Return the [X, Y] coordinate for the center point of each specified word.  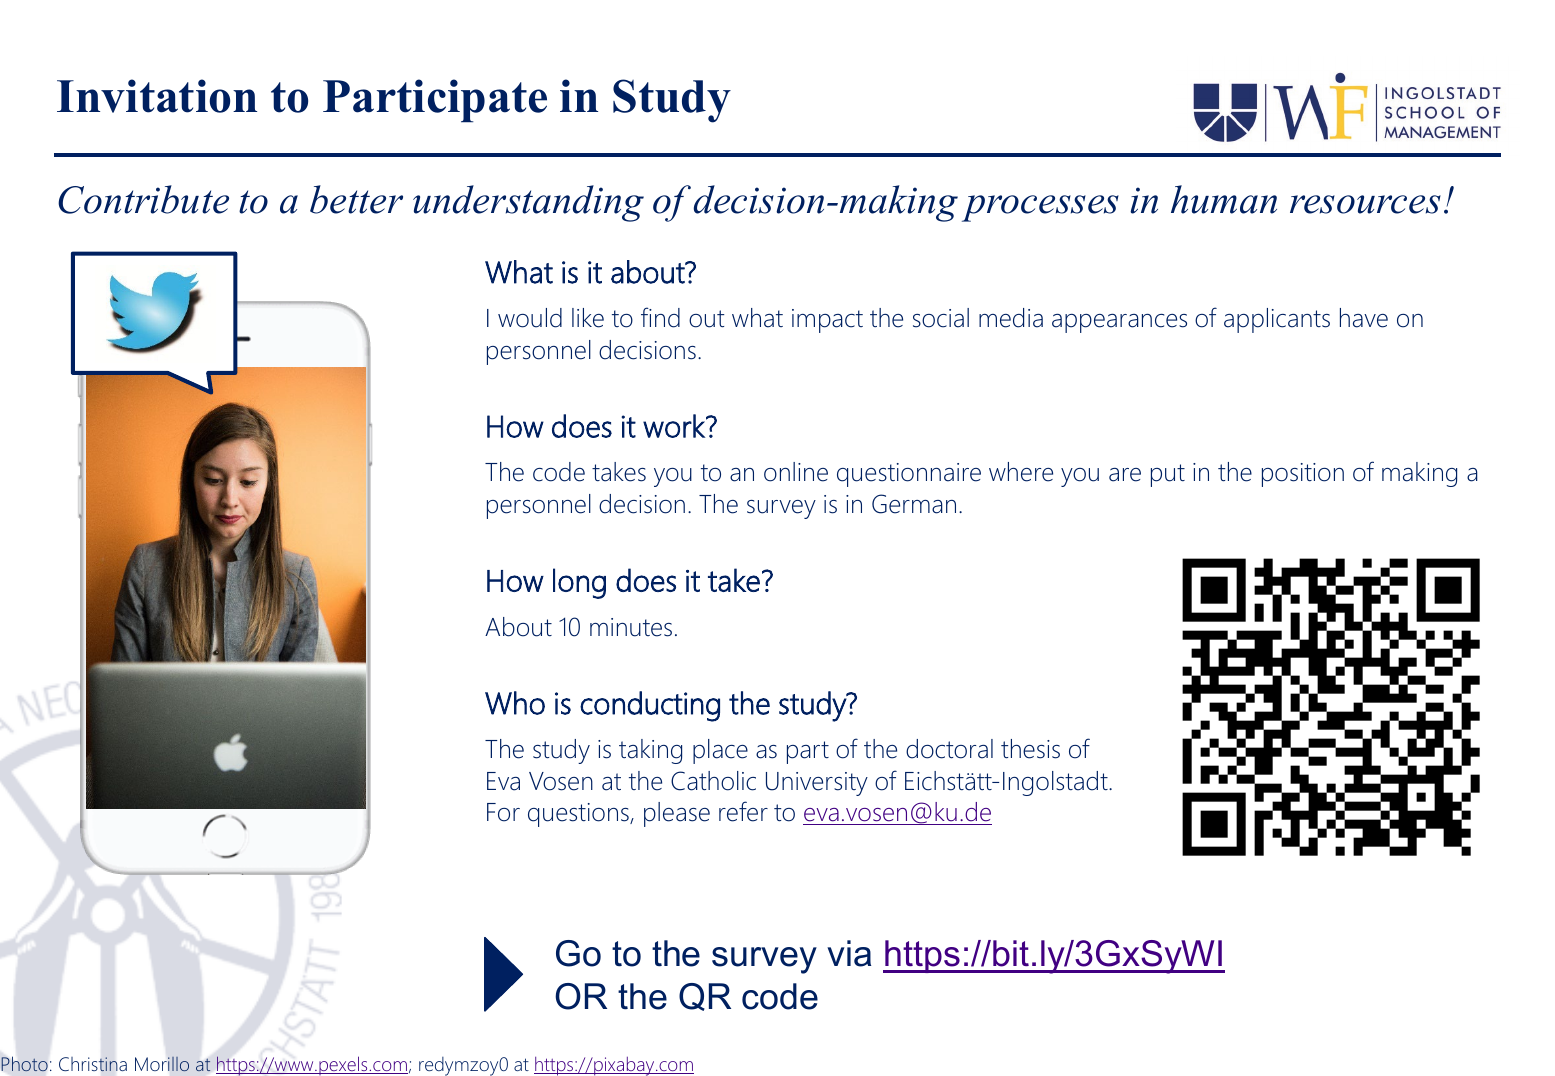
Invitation [157, 96]
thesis [1030, 749]
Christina [93, 1064]
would [530, 318]
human [1224, 199]
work [675, 426]
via [849, 953]
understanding [528, 203]
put [1168, 475]
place [720, 751]
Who [515, 703]
